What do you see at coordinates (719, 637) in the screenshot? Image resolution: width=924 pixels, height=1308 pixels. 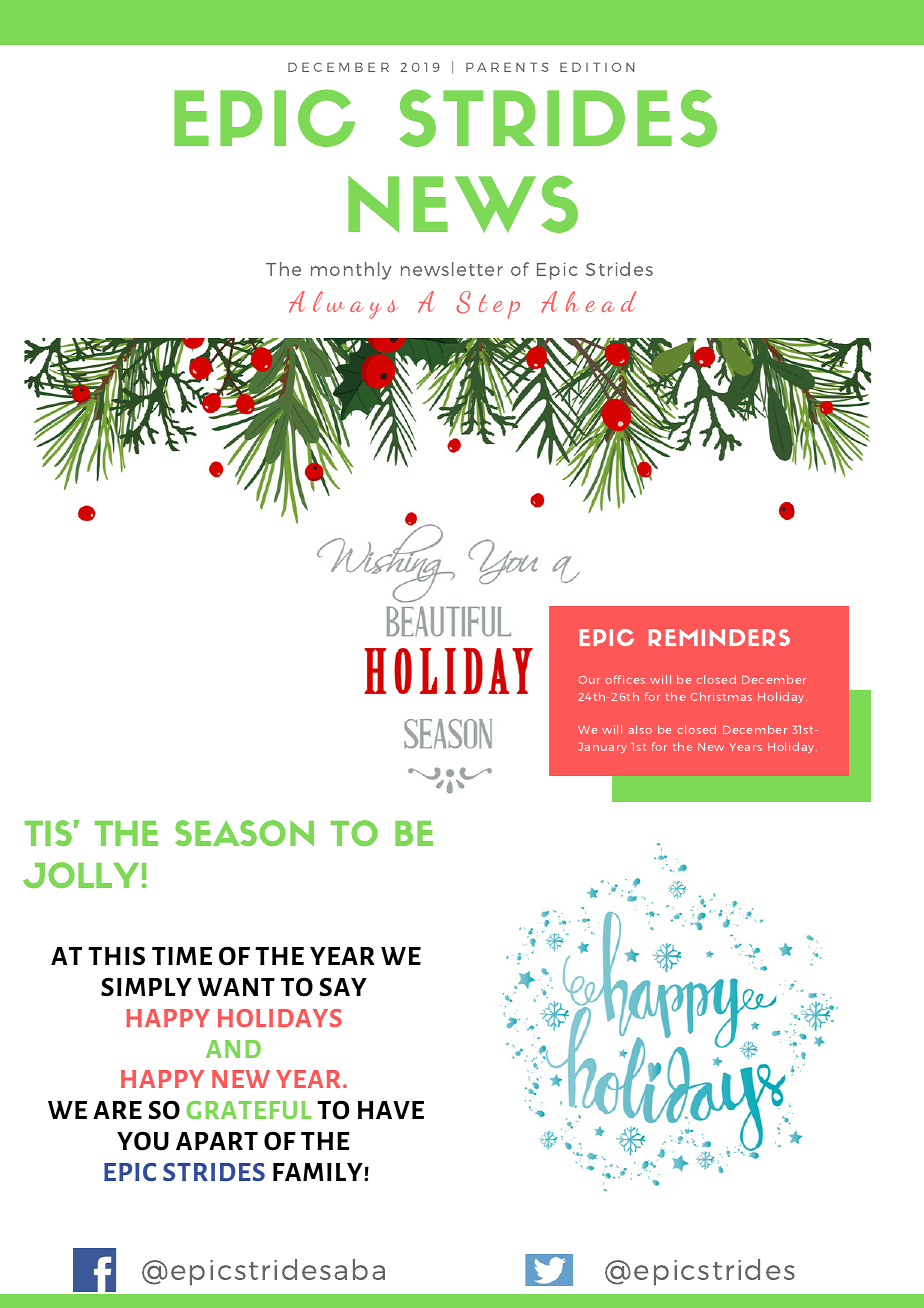 I see `REMINDERS` at bounding box center [719, 637].
